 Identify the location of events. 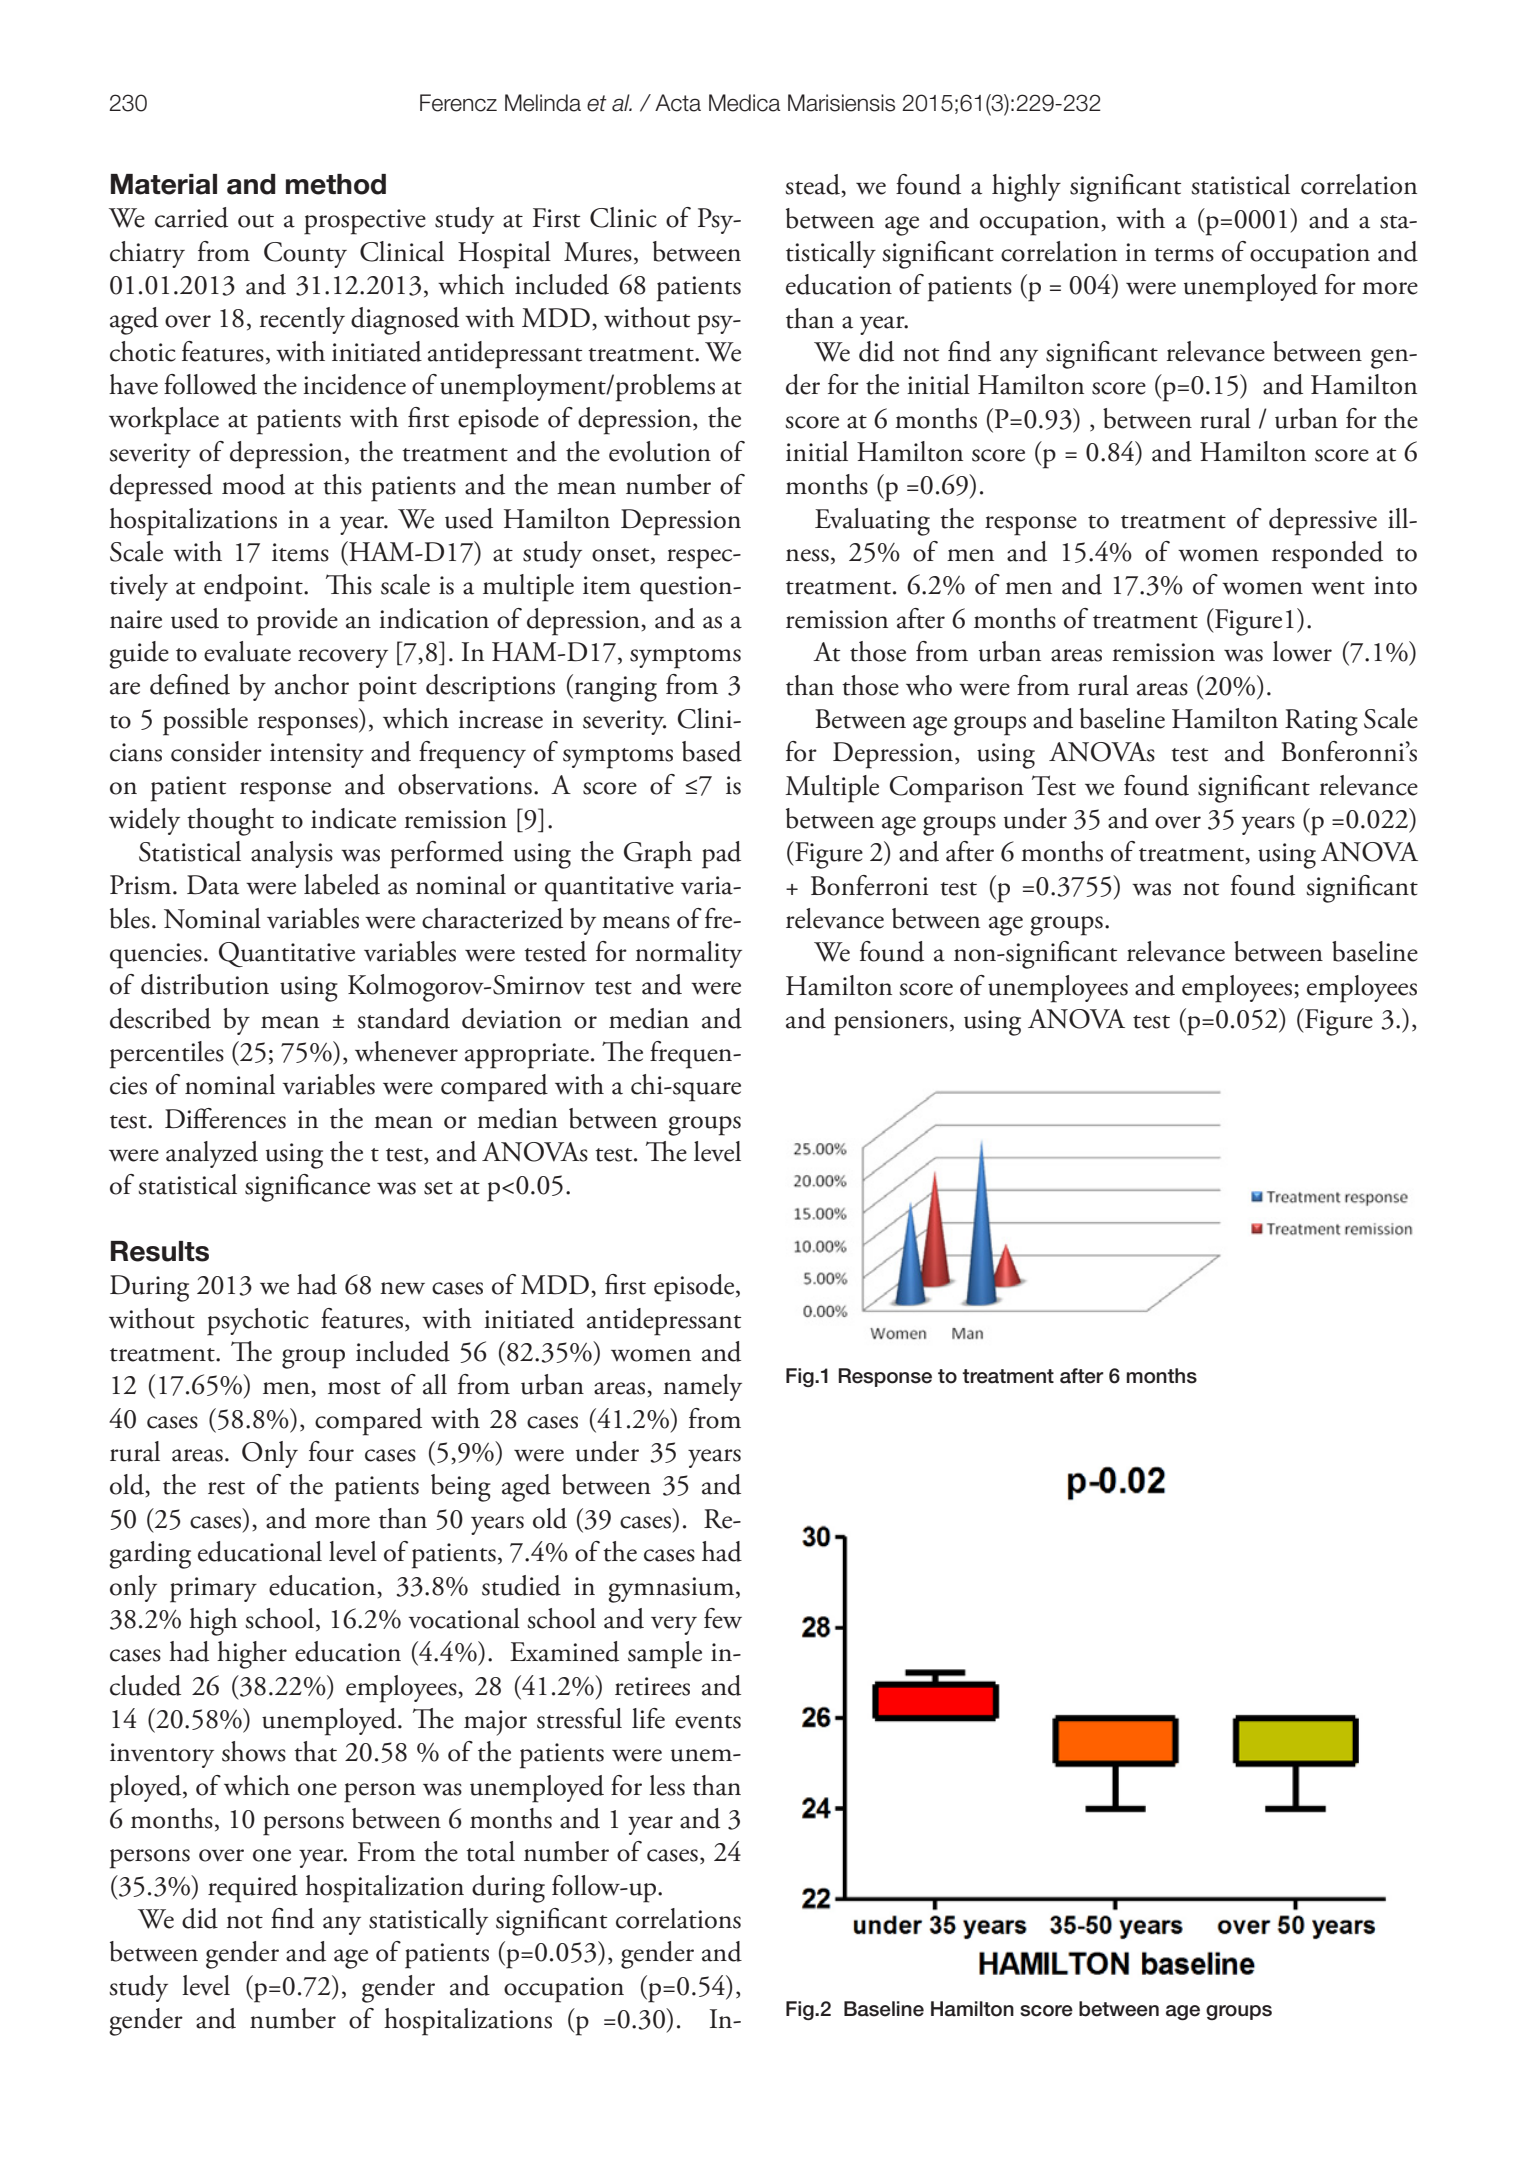
(708, 1722).
